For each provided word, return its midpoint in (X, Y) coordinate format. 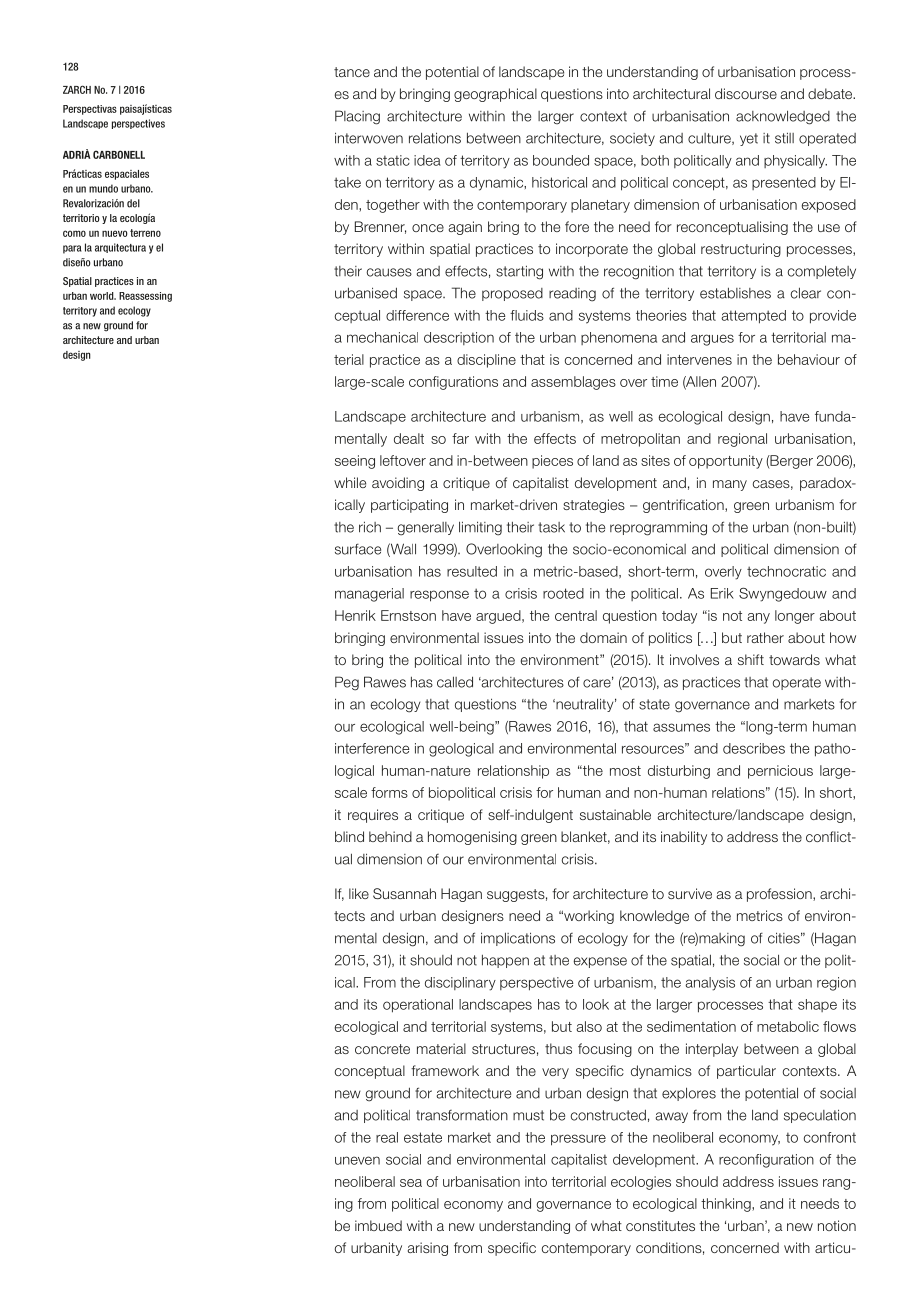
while (350, 482)
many (730, 485)
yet (749, 139)
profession (780, 895)
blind (349, 836)
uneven (357, 1160)
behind (390, 836)
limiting (480, 528)
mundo (103, 188)
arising (428, 1249)
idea (427, 160)
